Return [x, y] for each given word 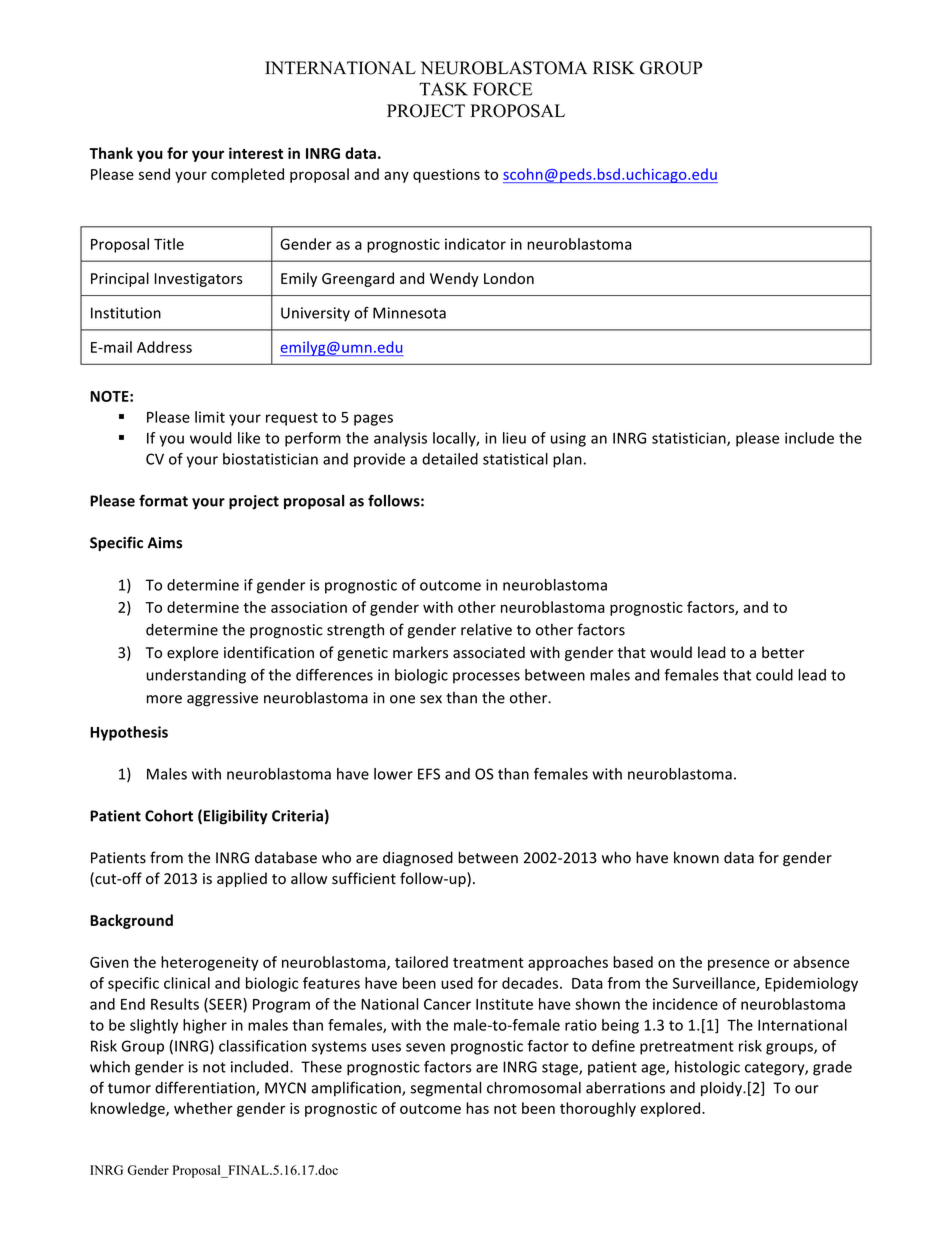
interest [256, 153]
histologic [707, 1068]
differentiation [206, 1088]
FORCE [503, 89]
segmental [446, 1089]
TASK [443, 89]
